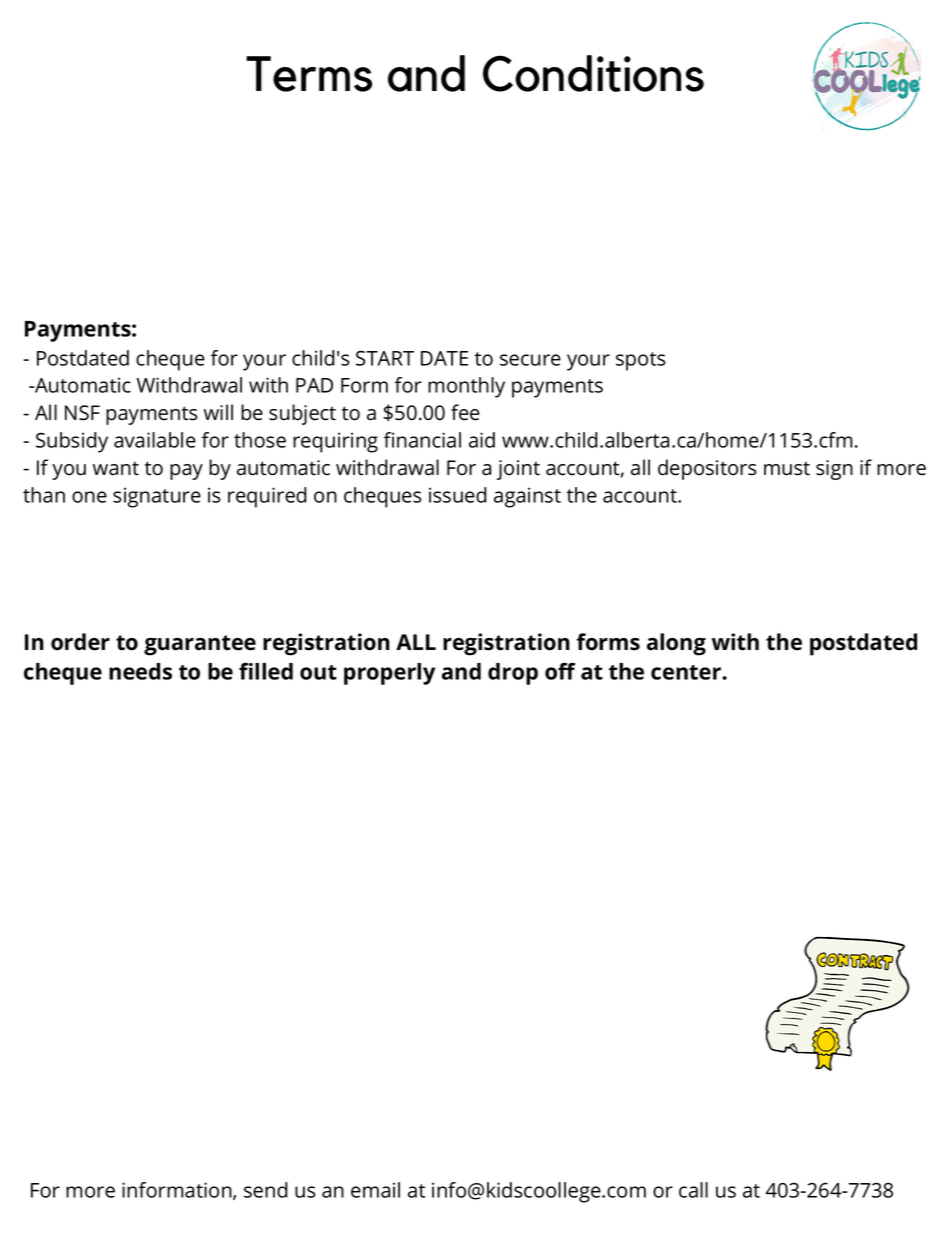 The width and height of the document is (952, 1233). Describe the element at coordinates (140, 671) in the document. I see `needs` at that location.
